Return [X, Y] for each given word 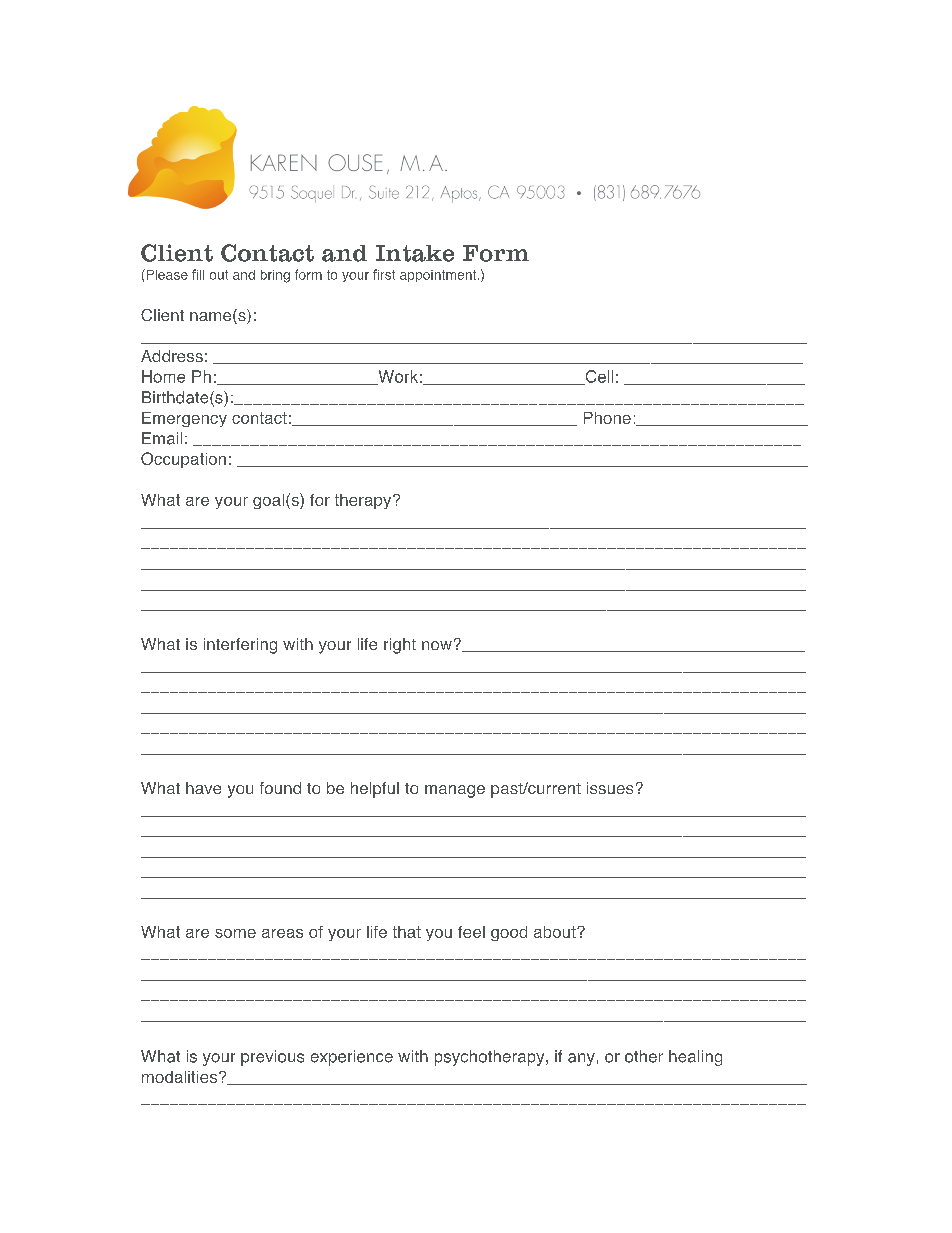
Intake [415, 253]
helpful [375, 790]
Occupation [183, 460]
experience [352, 1058]
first [384, 274]
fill [198, 274]
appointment [439, 276]
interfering [240, 646]
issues [610, 788]
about [556, 932]
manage [455, 791]
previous [272, 1058]
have [203, 788]
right [400, 646]
